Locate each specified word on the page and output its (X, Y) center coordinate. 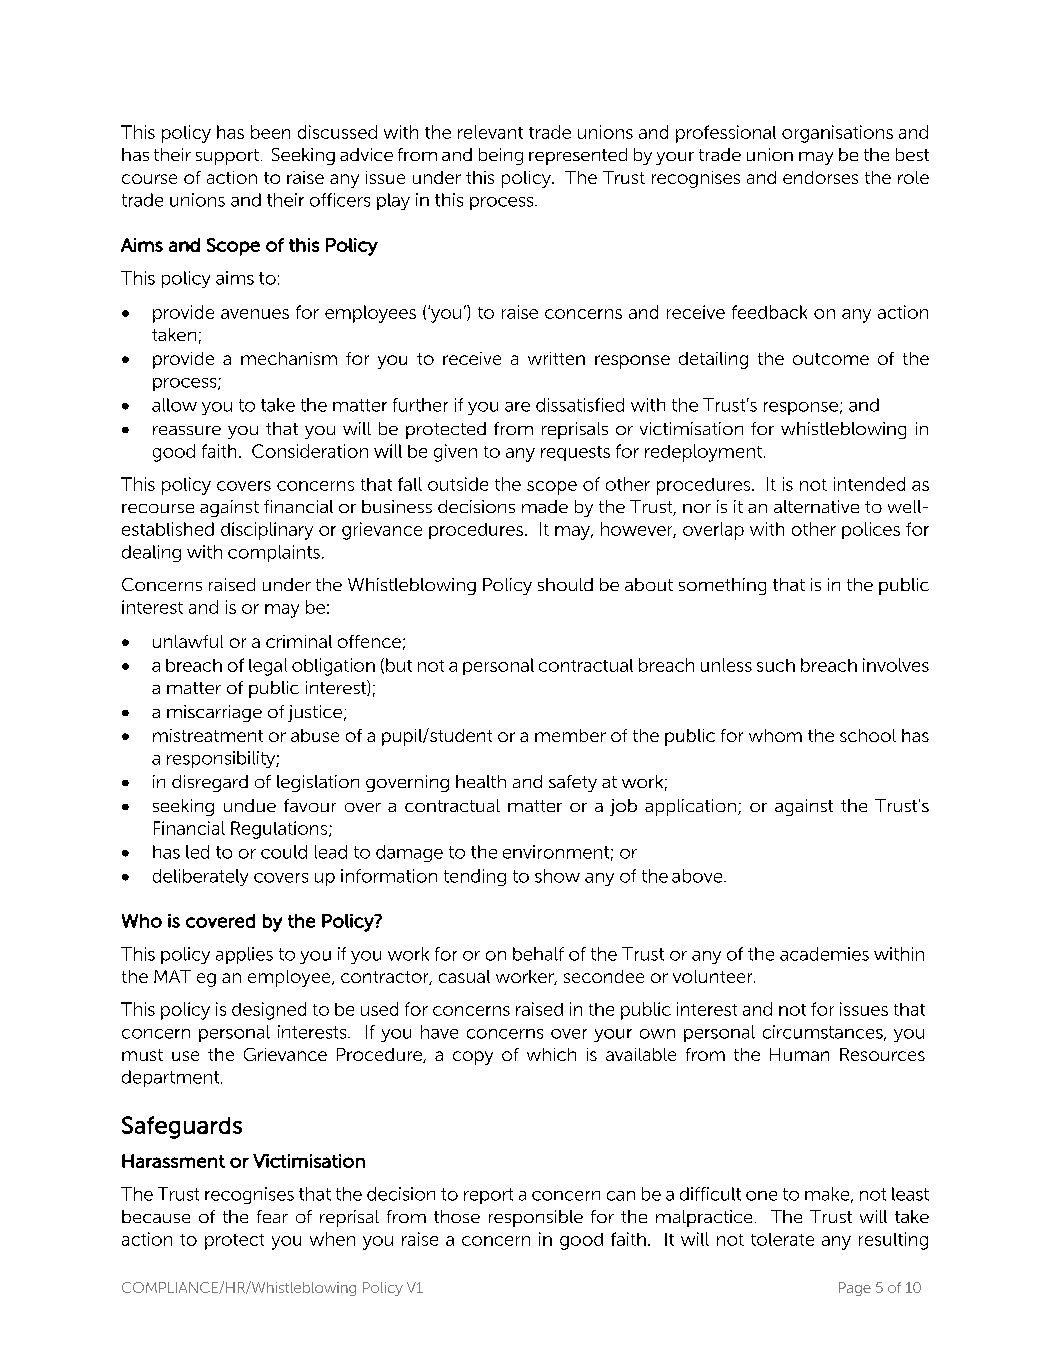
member (570, 735)
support (229, 157)
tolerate (782, 1239)
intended (869, 484)
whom (775, 735)
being (501, 156)
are (517, 407)
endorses (820, 177)
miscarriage (214, 713)
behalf (538, 954)
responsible (536, 1218)
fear (272, 1216)
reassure (187, 430)
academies (824, 954)
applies (244, 955)
